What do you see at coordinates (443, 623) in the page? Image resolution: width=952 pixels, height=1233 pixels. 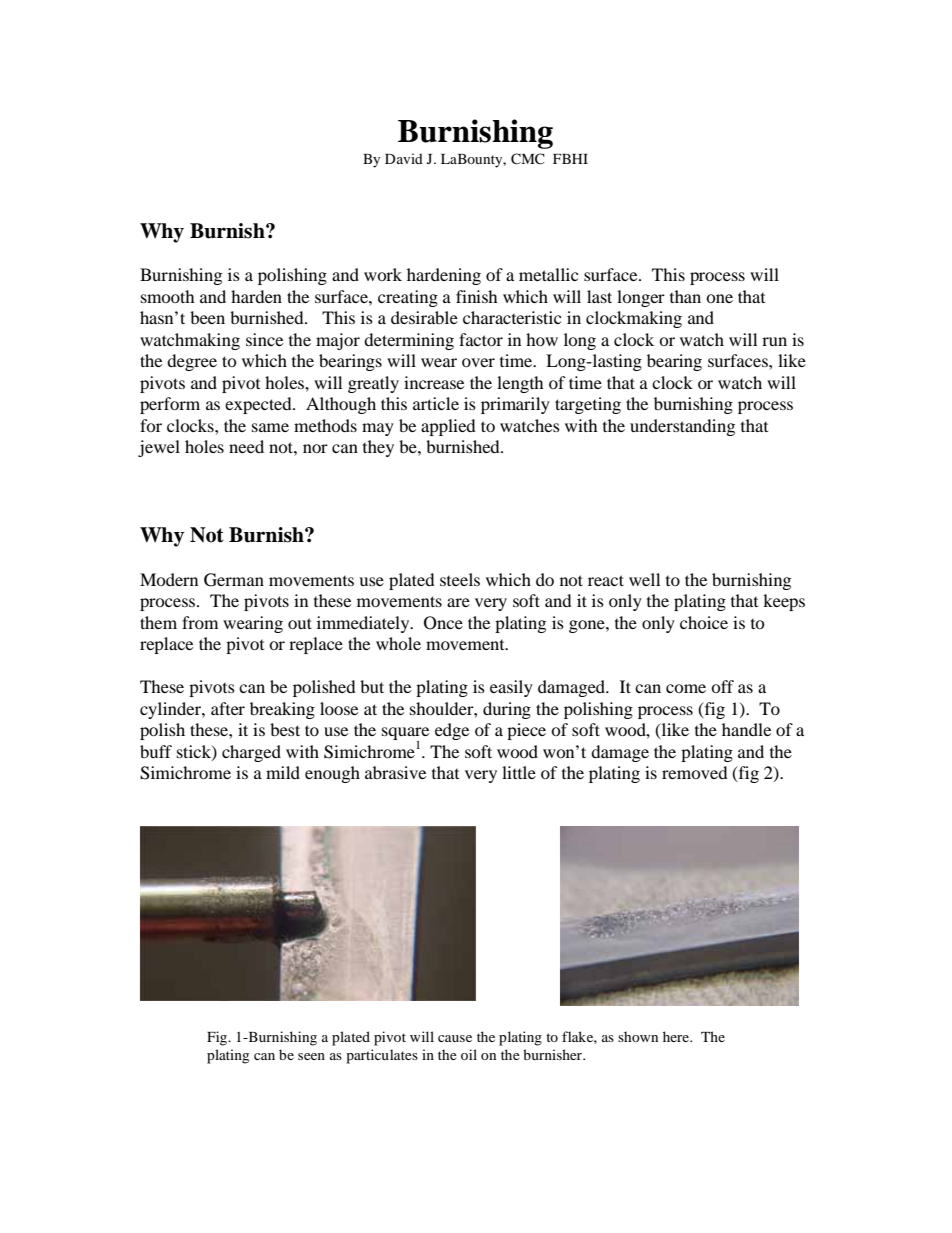 I see `Once` at bounding box center [443, 623].
